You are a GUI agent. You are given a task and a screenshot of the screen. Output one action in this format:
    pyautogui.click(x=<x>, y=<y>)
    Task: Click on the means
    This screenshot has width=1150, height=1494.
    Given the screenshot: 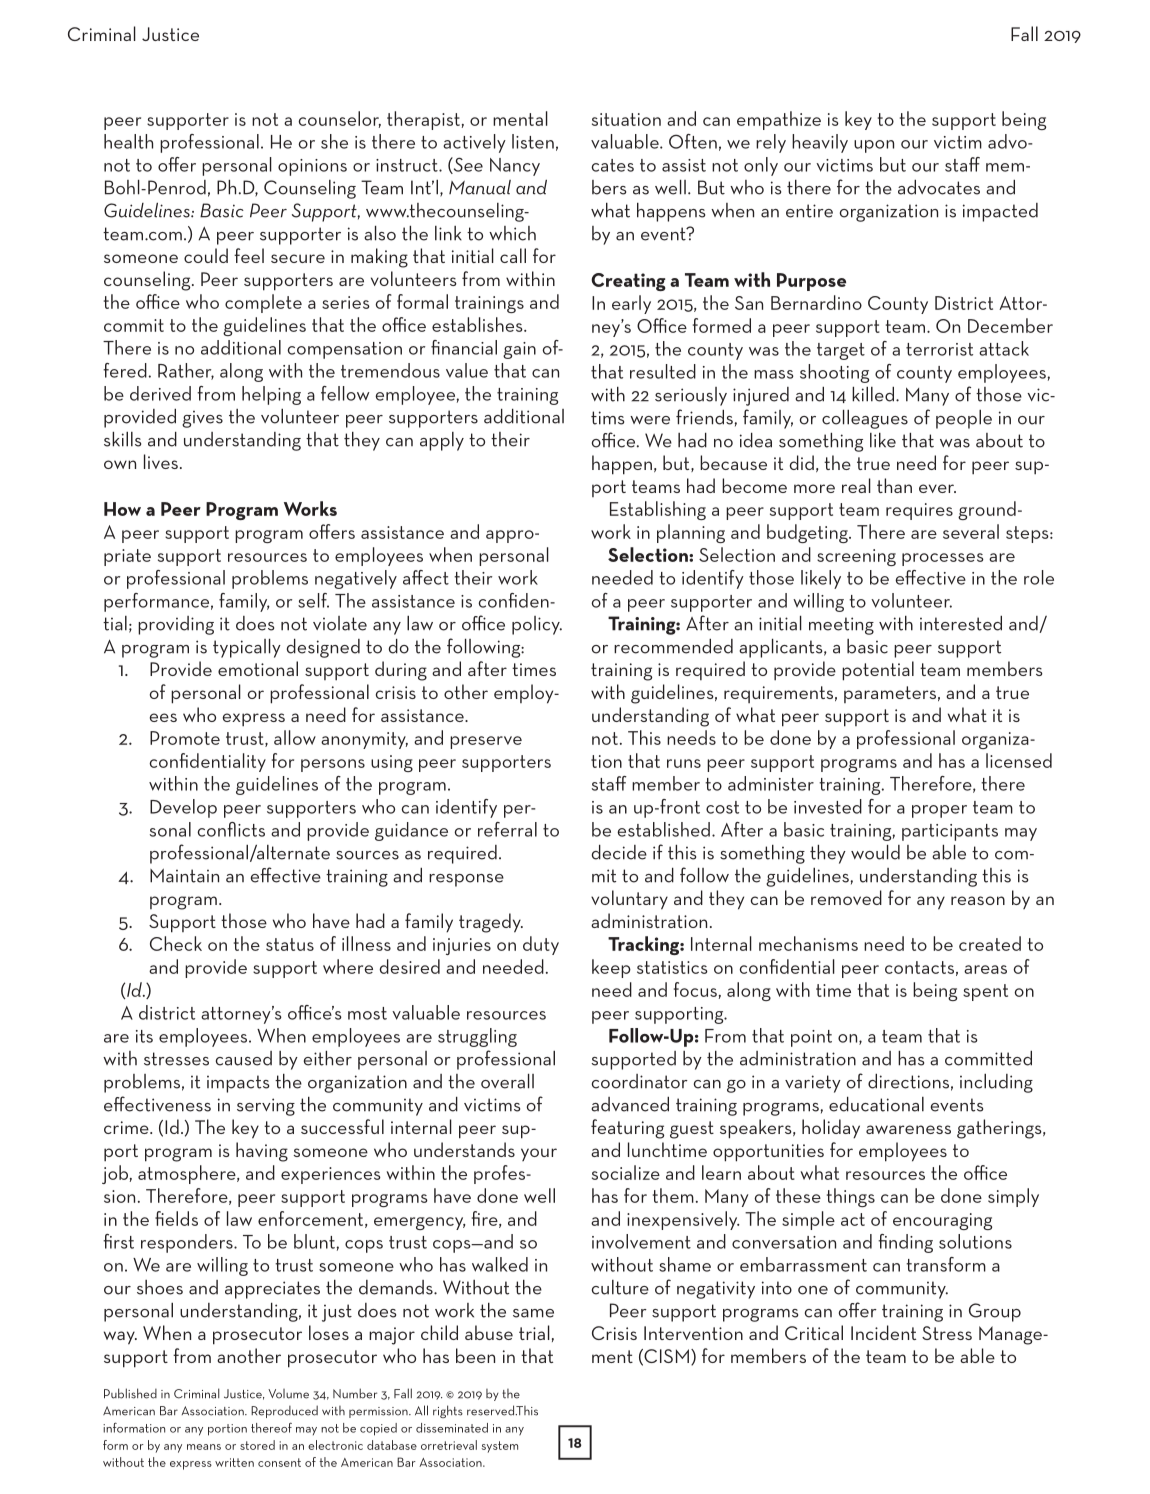 What is the action you would take?
    pyautogui.click(x=204, y=1447)
